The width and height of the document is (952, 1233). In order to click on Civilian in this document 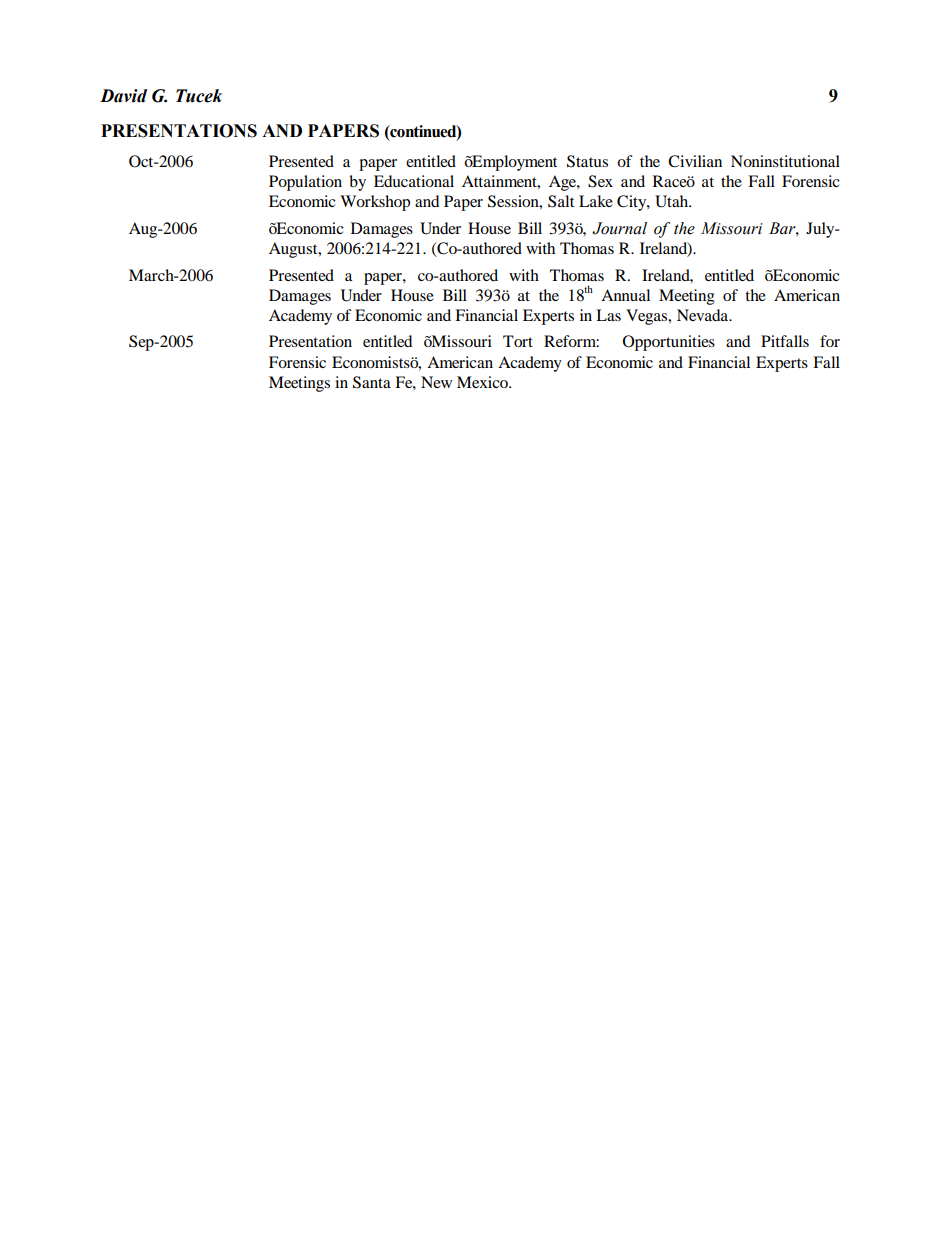, I will do `click(695, 161)`.
